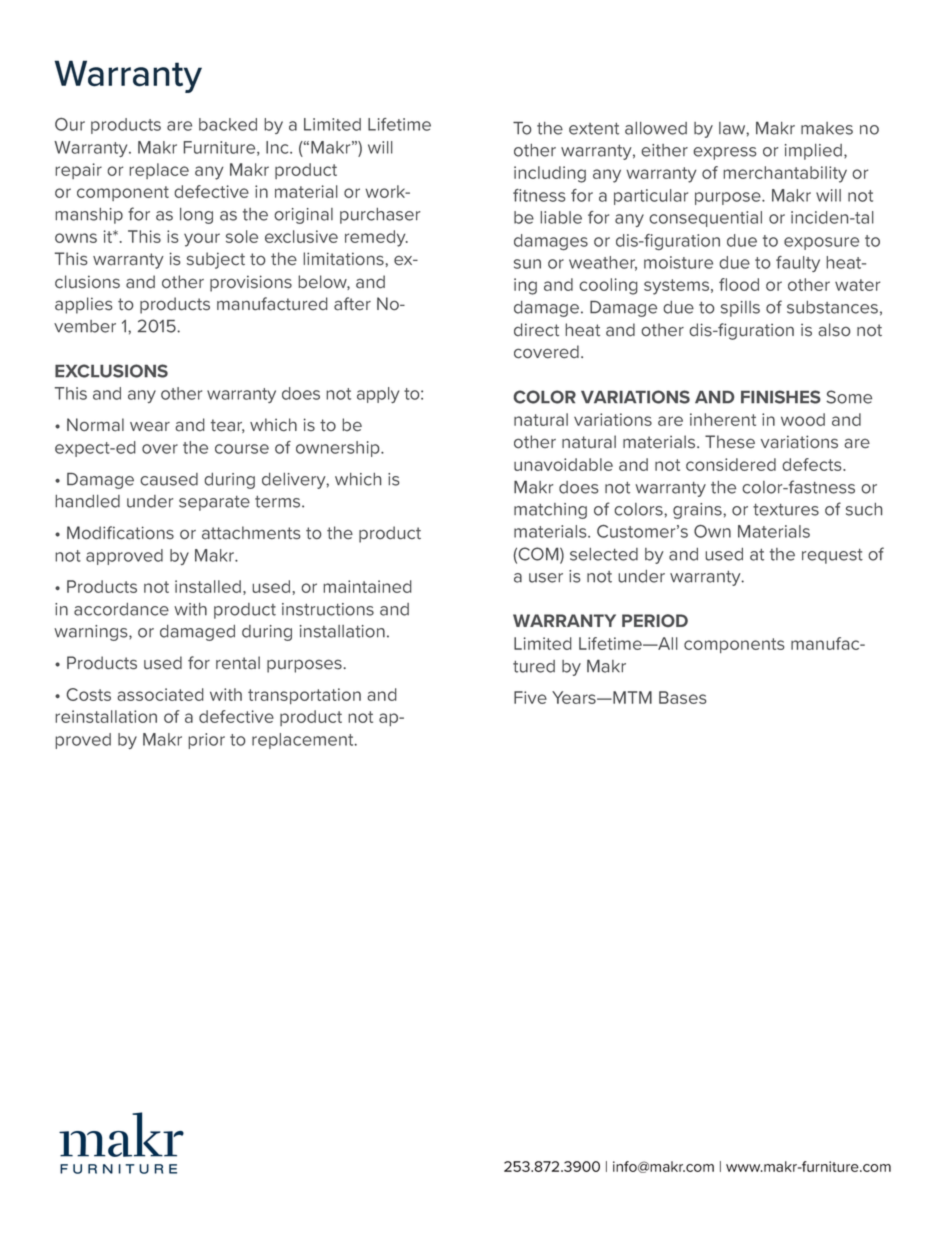  What do you see at coordinates (550, 174) in the page?
I see `including` at bounding box center [550, 174].
